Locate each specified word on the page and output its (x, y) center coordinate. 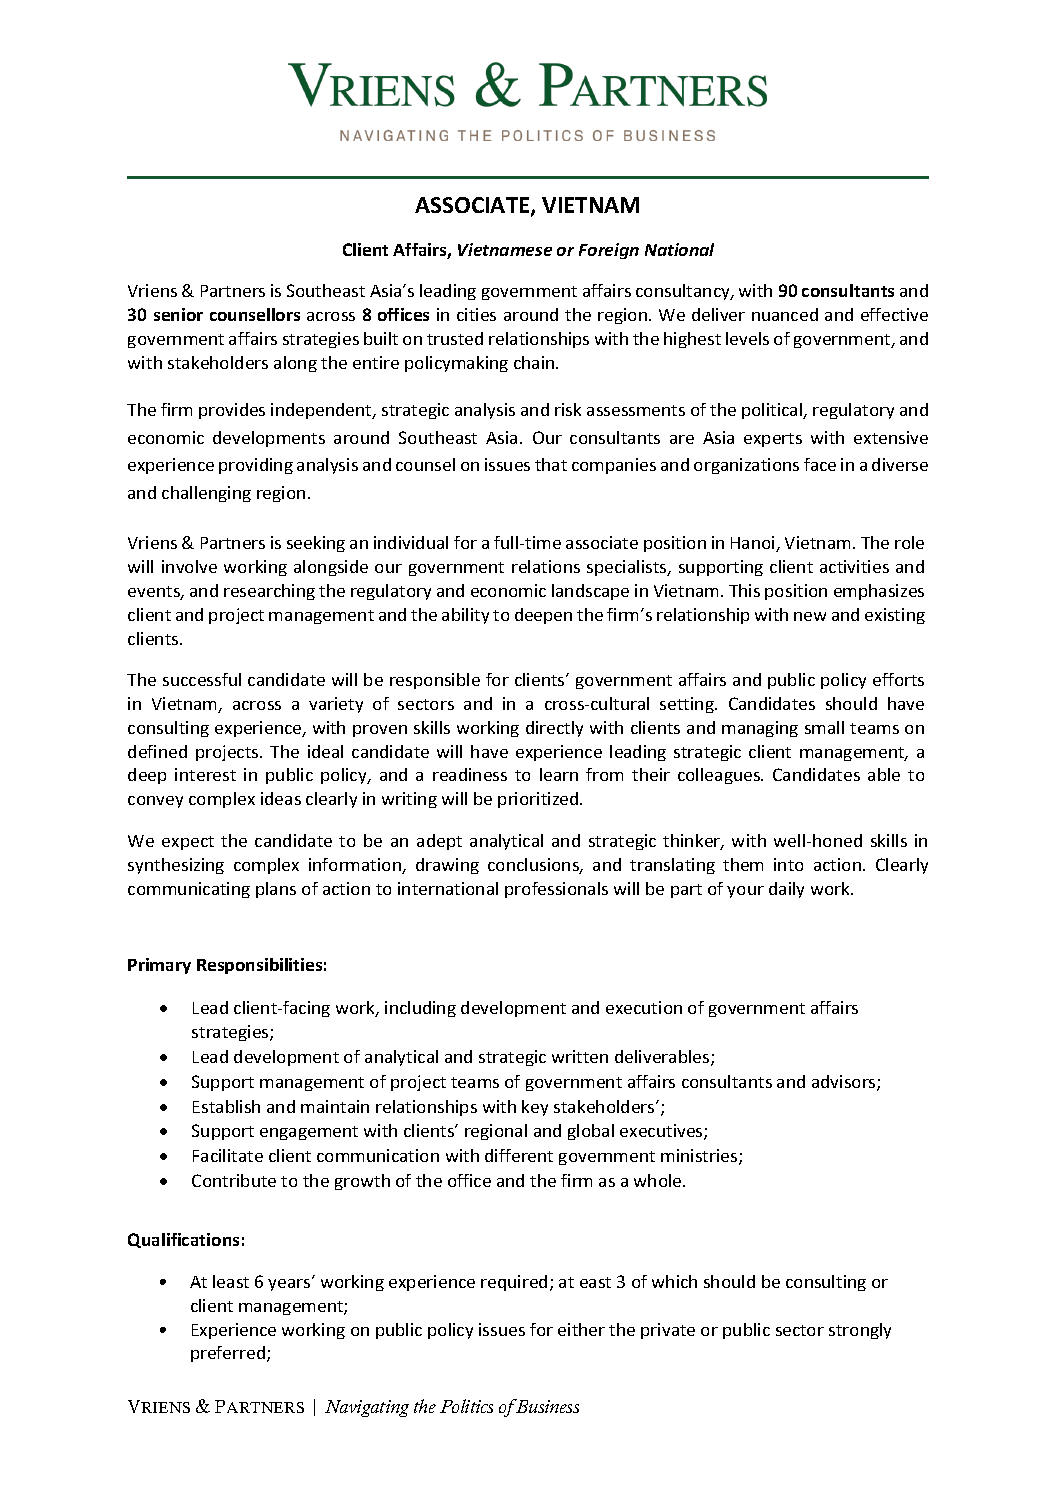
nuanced (785, 314)
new (810, 616)
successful (202, 679)
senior (178, 314)
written (580, 1056)
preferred (228, 1354)
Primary (159, 966)
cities (476, 314)
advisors (845, 1083)
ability (465, 616)
